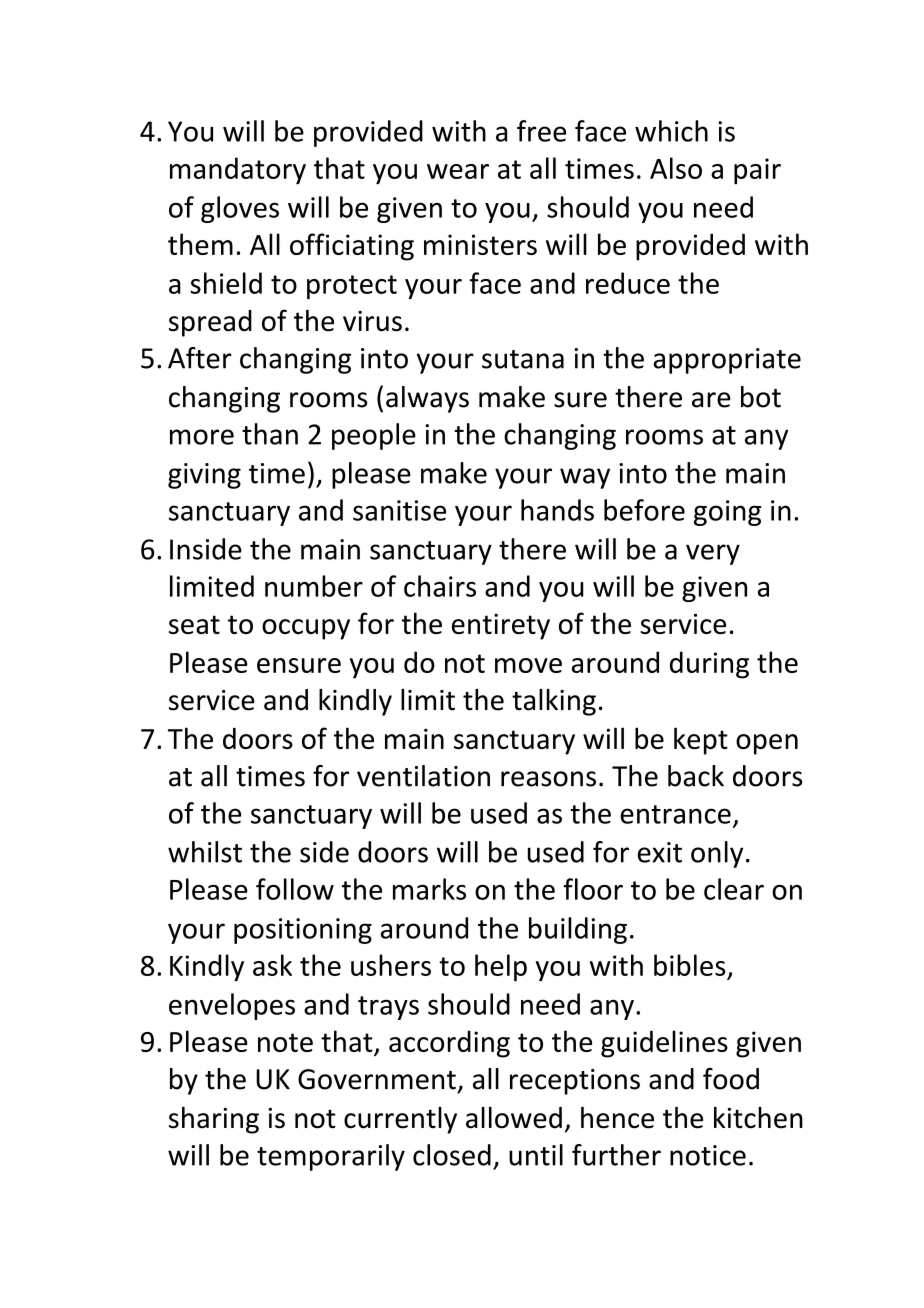  Describe the element at coordinates (727, 513) in the screenshot. I see `going` at that location.
